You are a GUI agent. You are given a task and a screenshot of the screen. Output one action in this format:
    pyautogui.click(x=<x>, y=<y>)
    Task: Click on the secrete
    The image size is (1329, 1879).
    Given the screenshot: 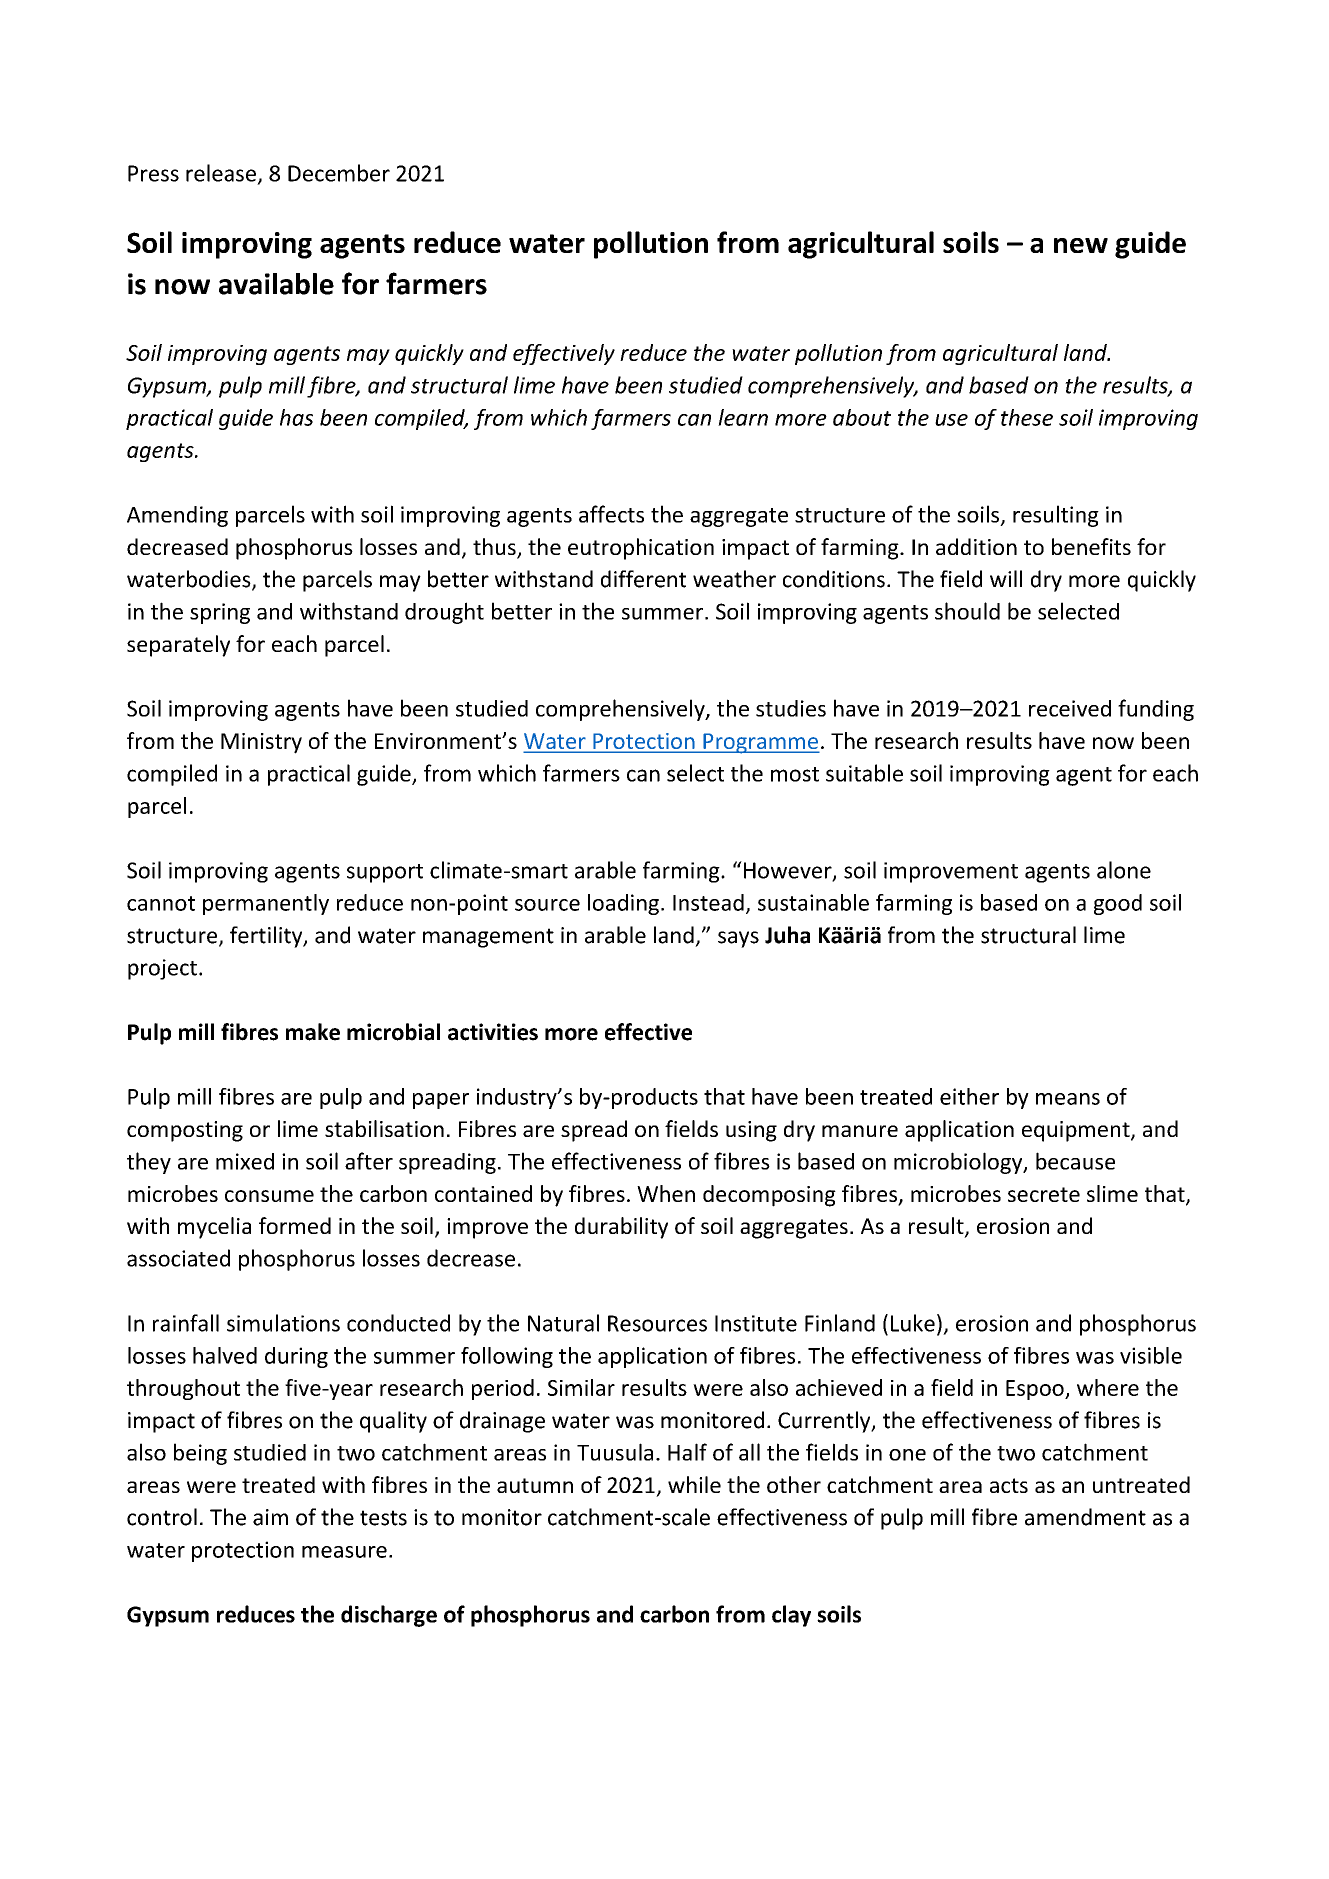 What is the action you would take?
    pyautogui.click(x=1044, y=1194)
